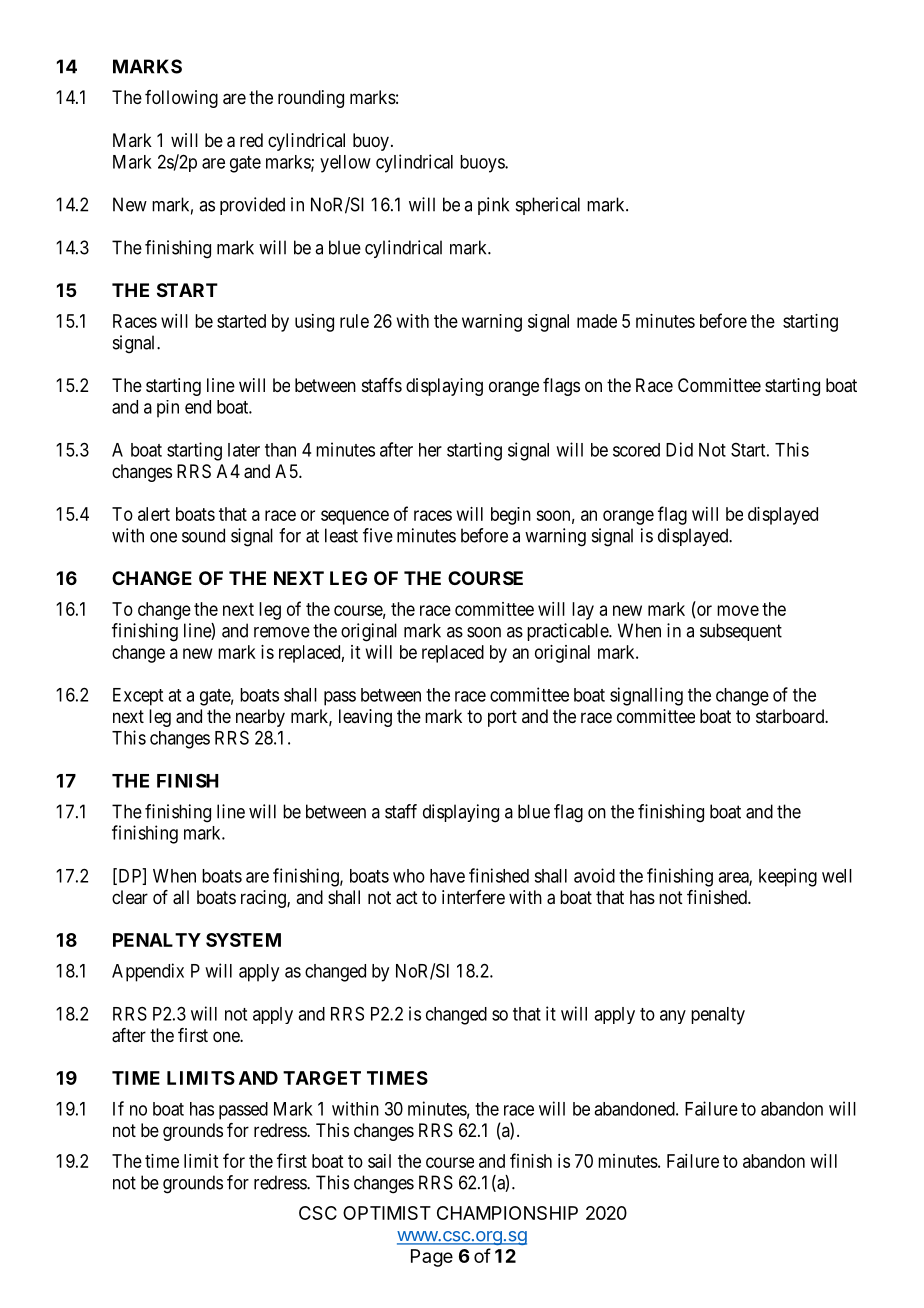 Image resolution: width=924 pixels, height=1308 pixels. I want to click on pink, so click(493, 206).
